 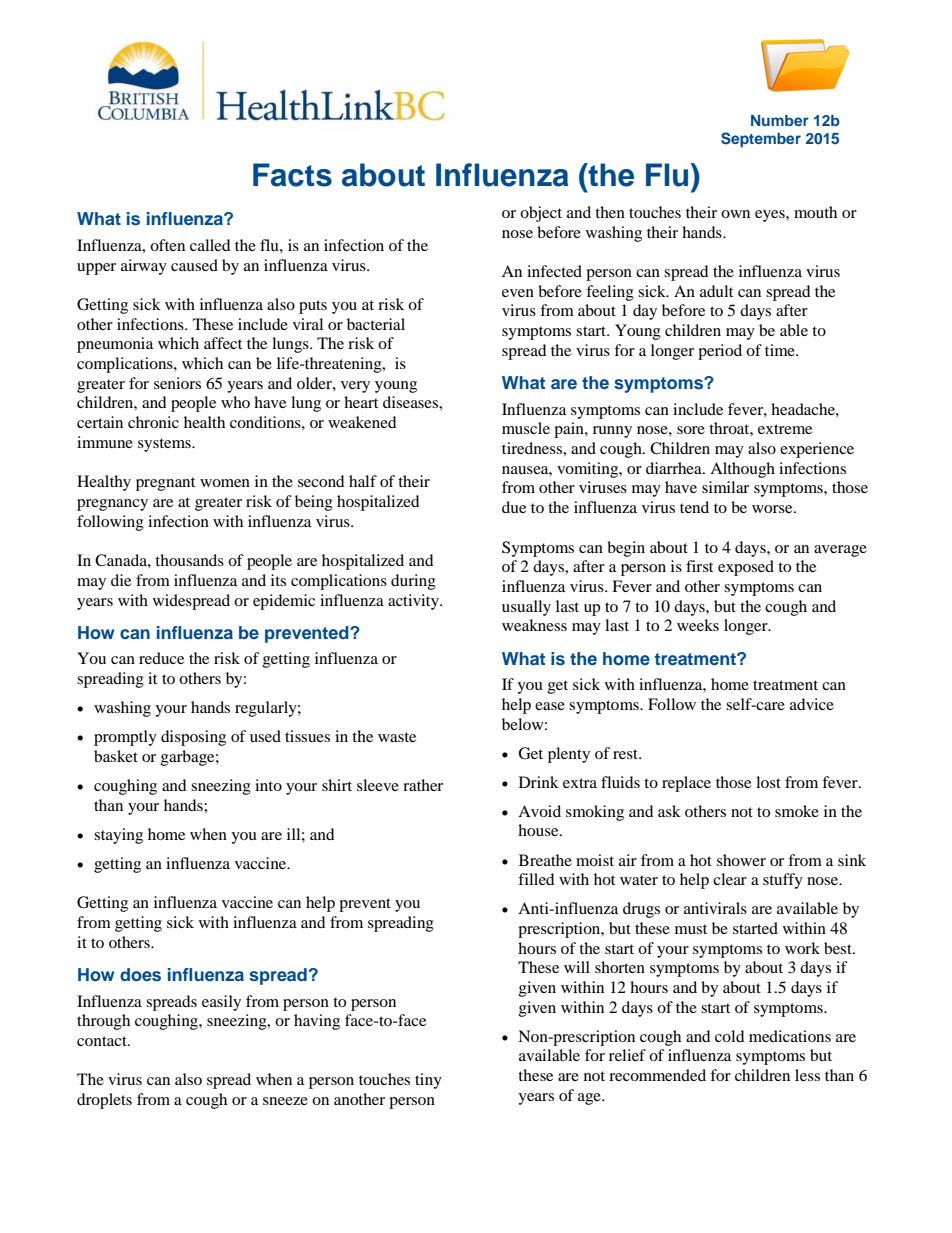 What do you see at coordinates (761, 139) in the screenshot?
I see `September` at bounding box center [761, 139].
